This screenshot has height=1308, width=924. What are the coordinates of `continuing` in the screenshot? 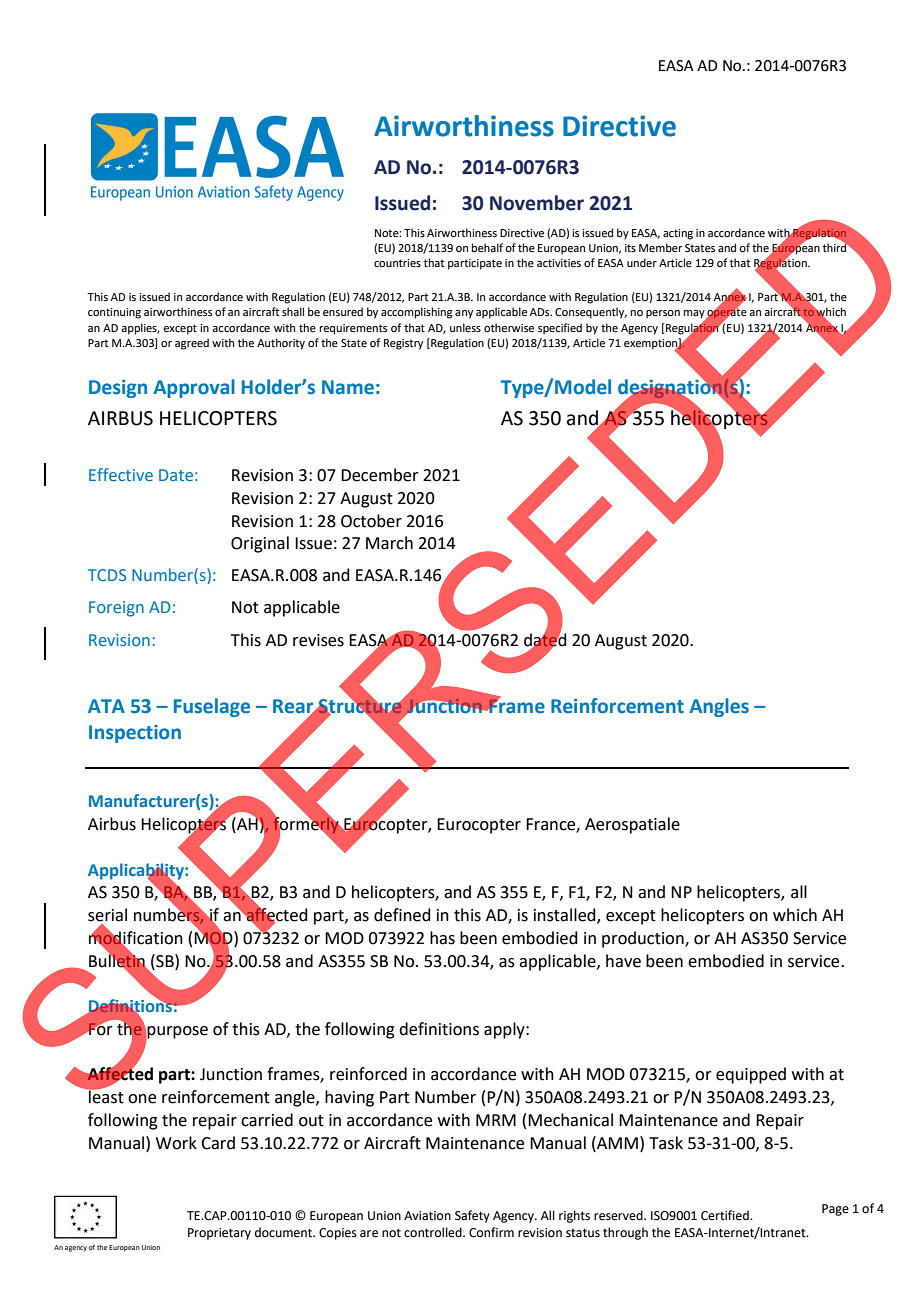 It's located at (114, 313).
